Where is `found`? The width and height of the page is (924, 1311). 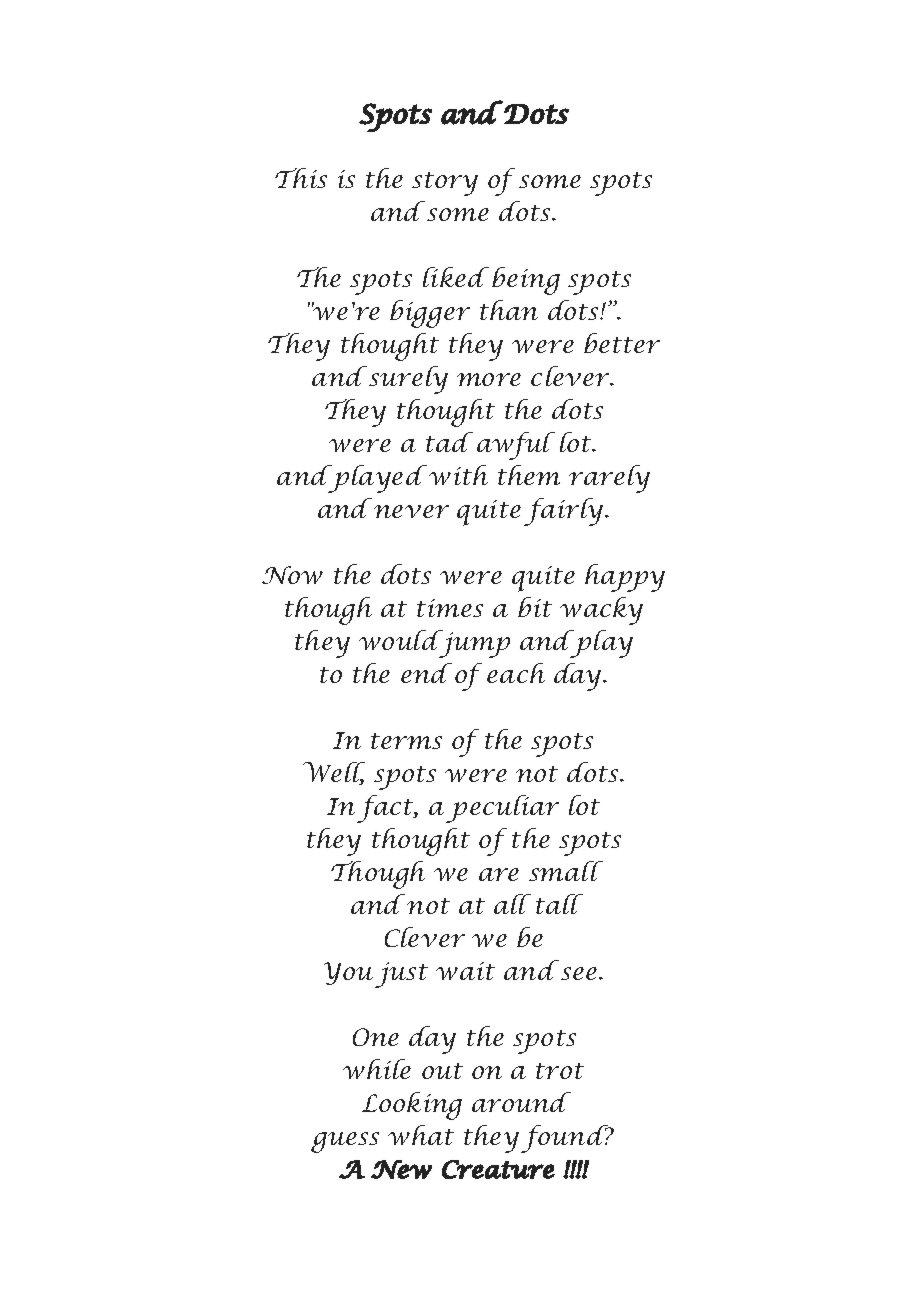
found is located at coordinates (566, 1139).
